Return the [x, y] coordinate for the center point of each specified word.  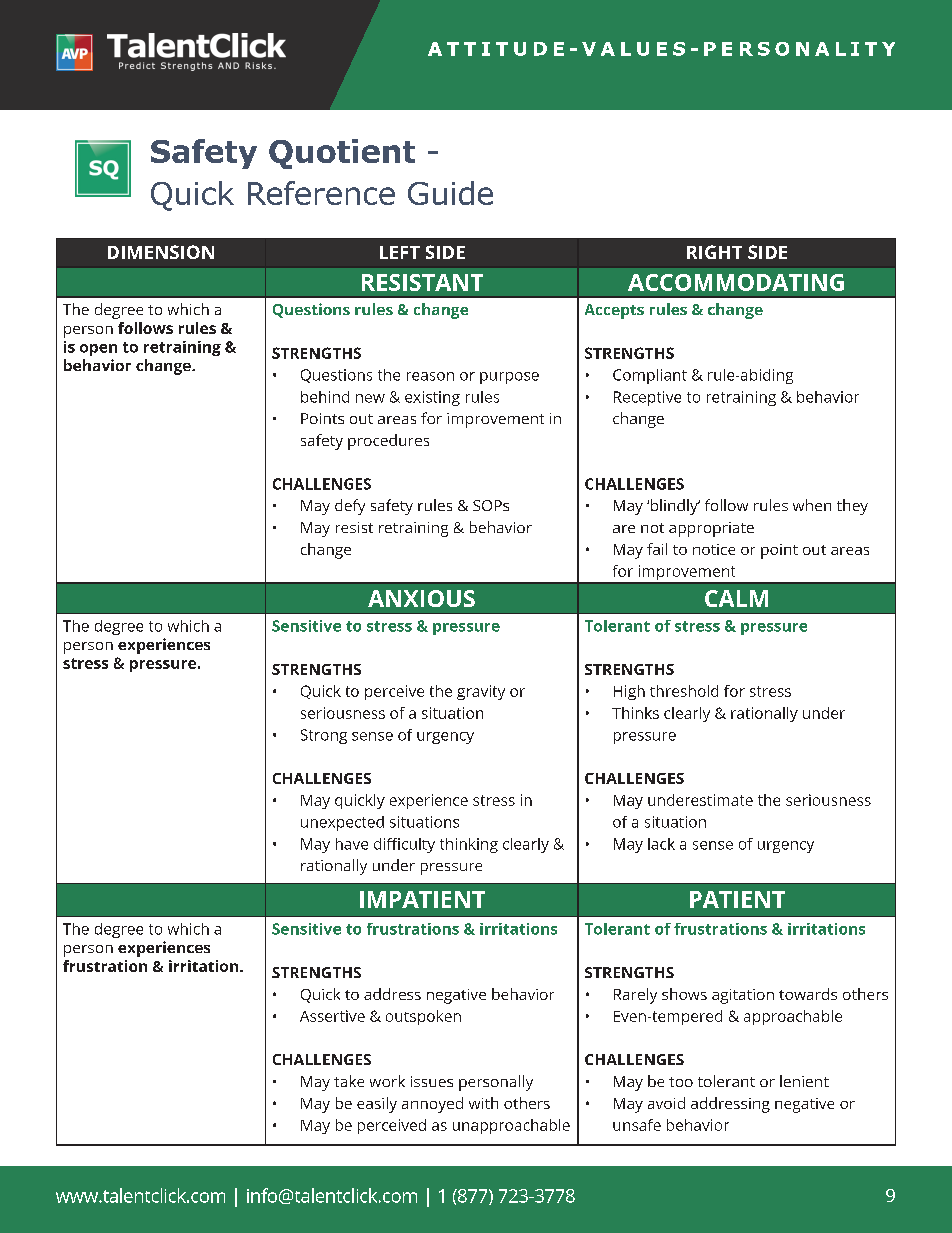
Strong [324, 736]
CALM [736, 598]
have [352, 844]
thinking [469, 845]
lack [661, 844]
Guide [450, 193]
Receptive [647, 398]
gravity [481, 692]
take [349, 1081]
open [98, 350]
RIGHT [714, 252]
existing [432, 398]
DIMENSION [161, 252]
